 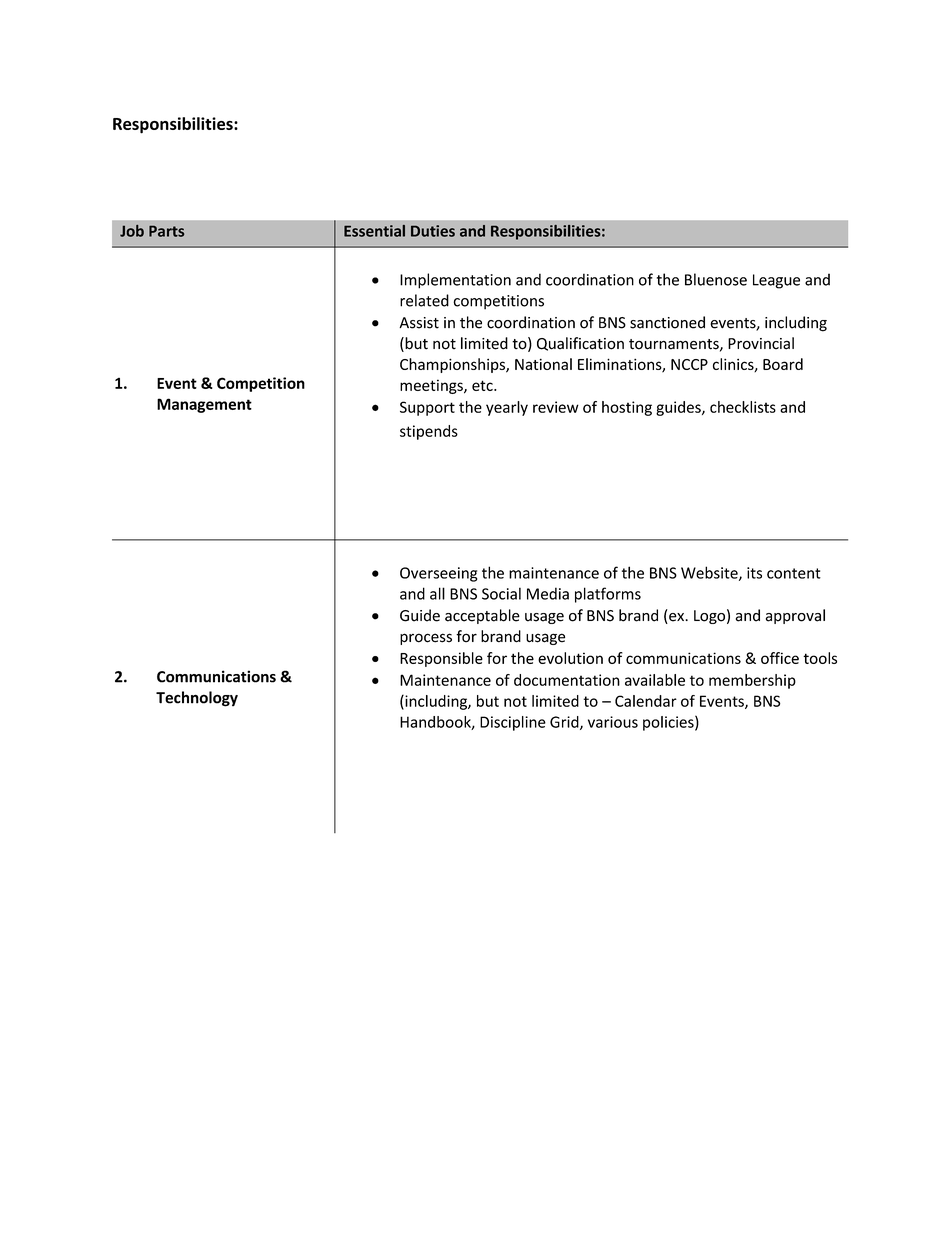 What do you see at coordinates (754, 573) in the document?
I see `its` at bounding box center [754, 573].
